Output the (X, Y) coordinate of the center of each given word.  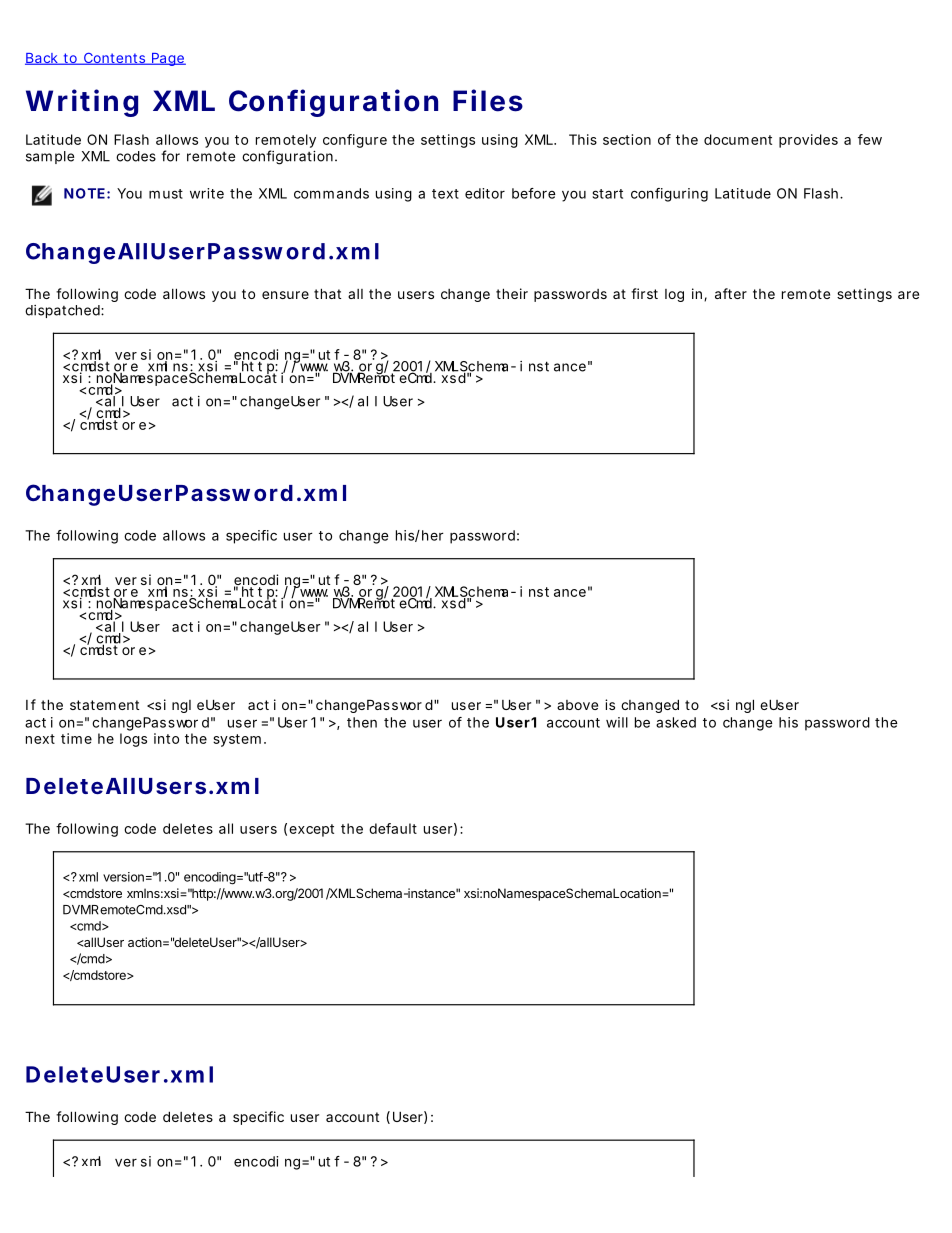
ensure (285, 295)
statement (104, 705)
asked (676, 722)
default (393, 828)
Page (168, 59)
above (577, 705)
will (617, 722)
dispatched (63, 311)
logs (133, 740)
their (512, 293)
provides (808, 141)
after (731, 293)
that (327, 293)
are (908, 295)
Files (488, 100)
